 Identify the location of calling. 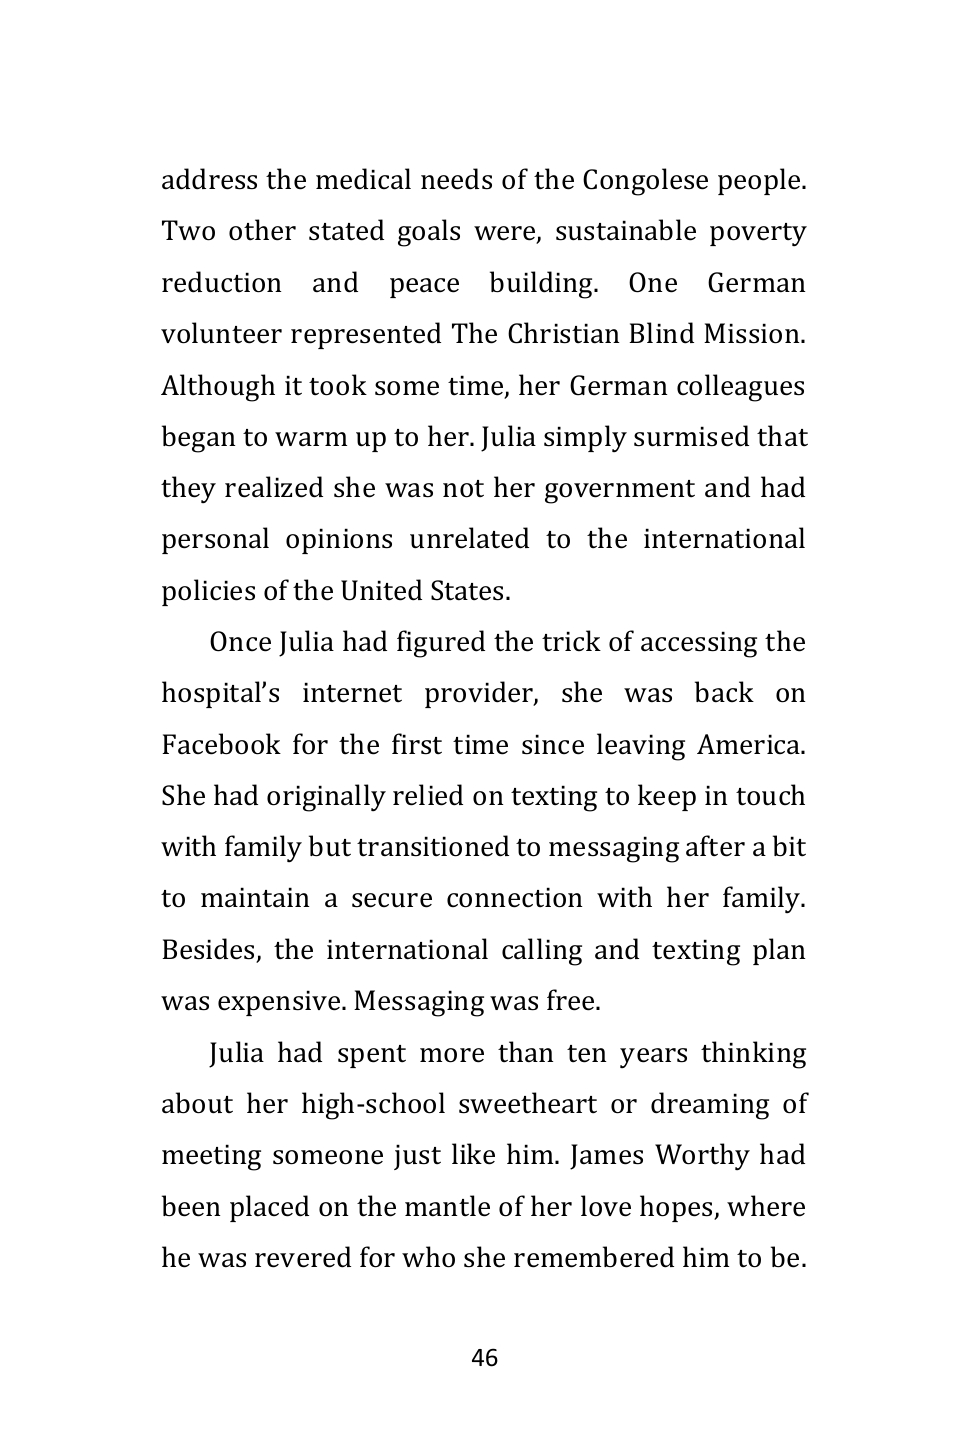
(542, 952).
